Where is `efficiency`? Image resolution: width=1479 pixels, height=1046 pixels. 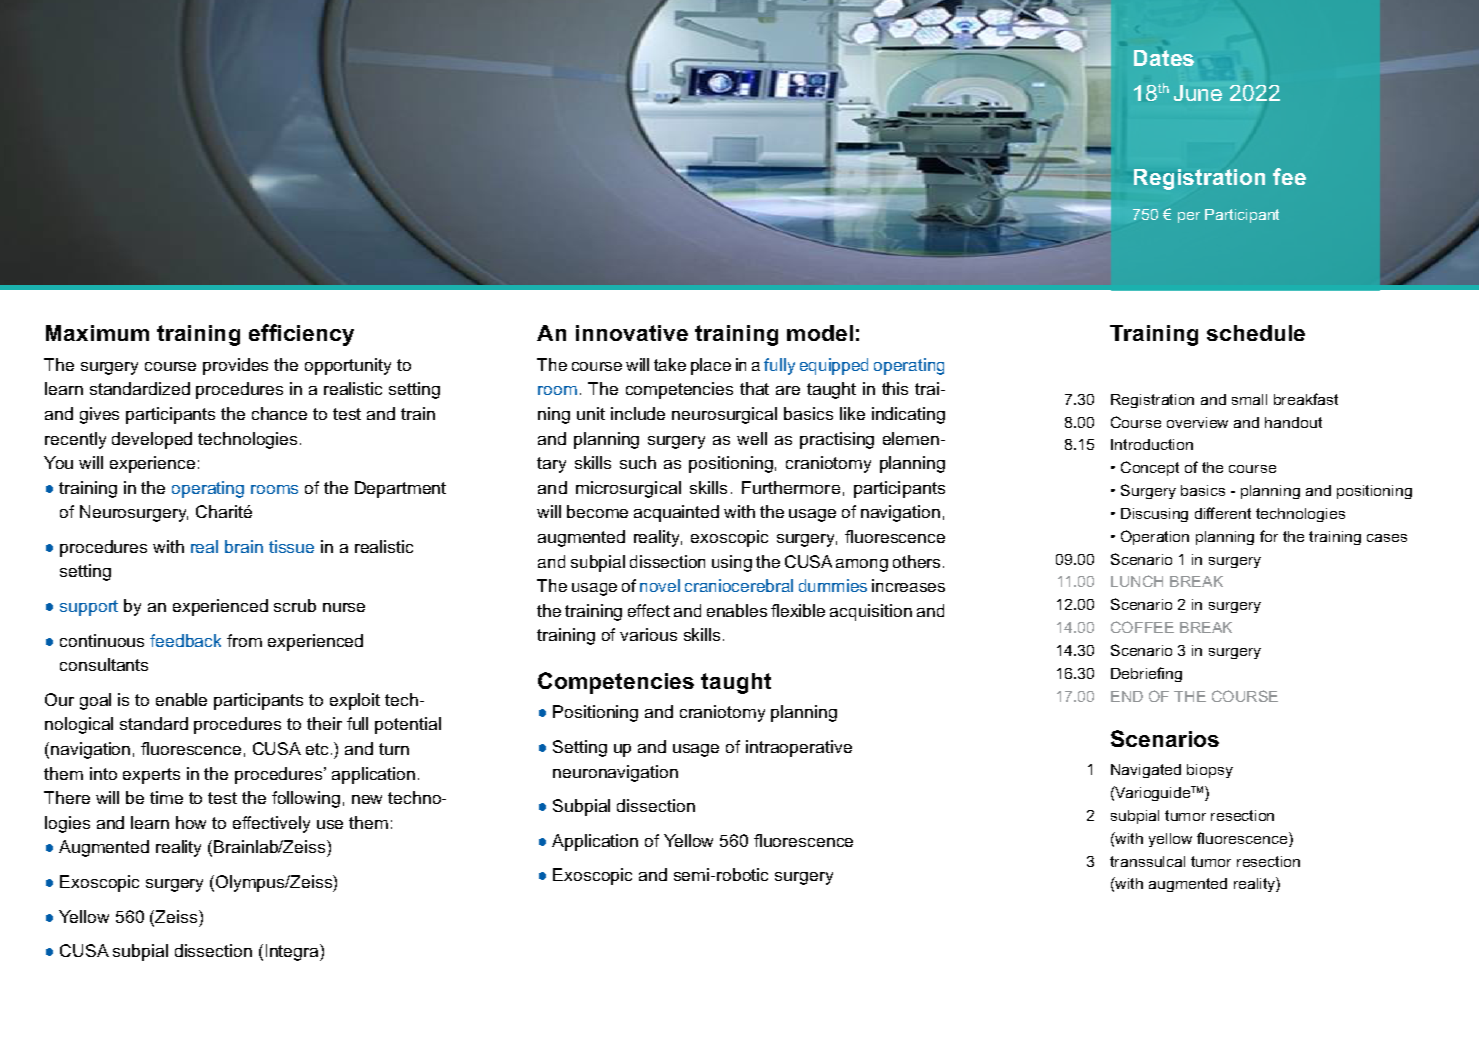 efficiency is located at coordinates (301, 335).
